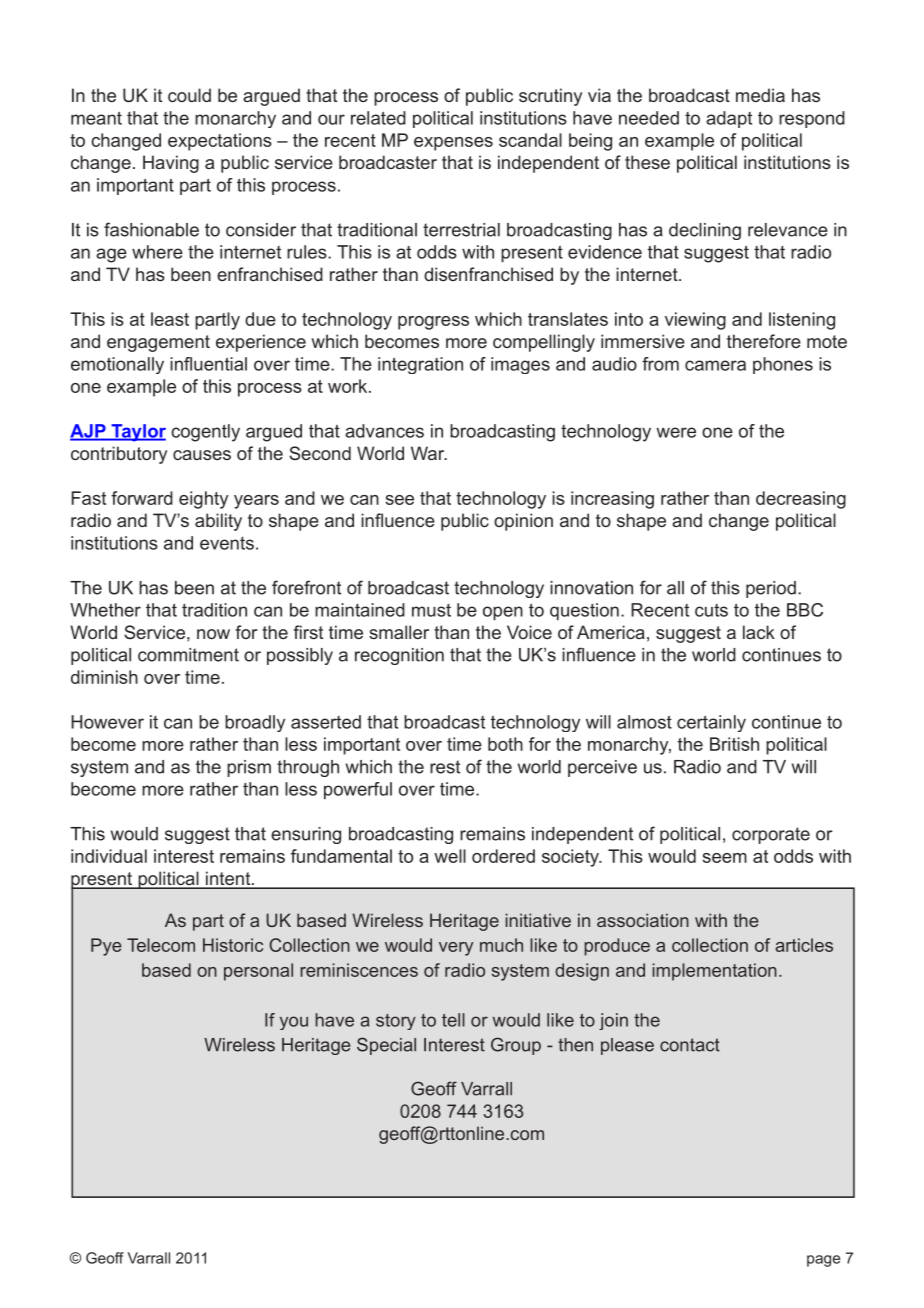 This screenshot has width=924, height=1308. I want to click on Group, so click(516, 1046).
